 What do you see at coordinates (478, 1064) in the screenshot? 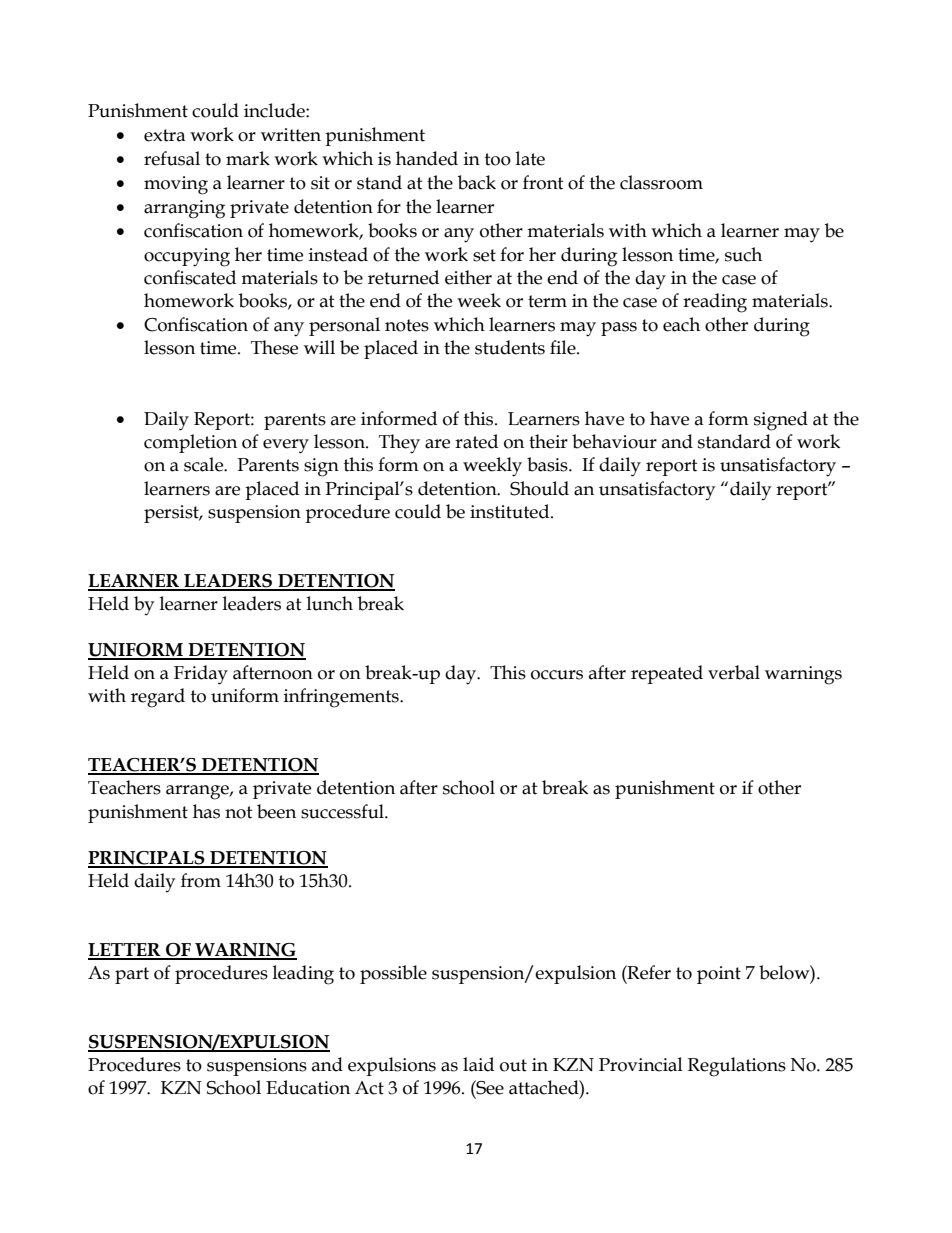
I see `laid` at bounding box center [478, 1064].
